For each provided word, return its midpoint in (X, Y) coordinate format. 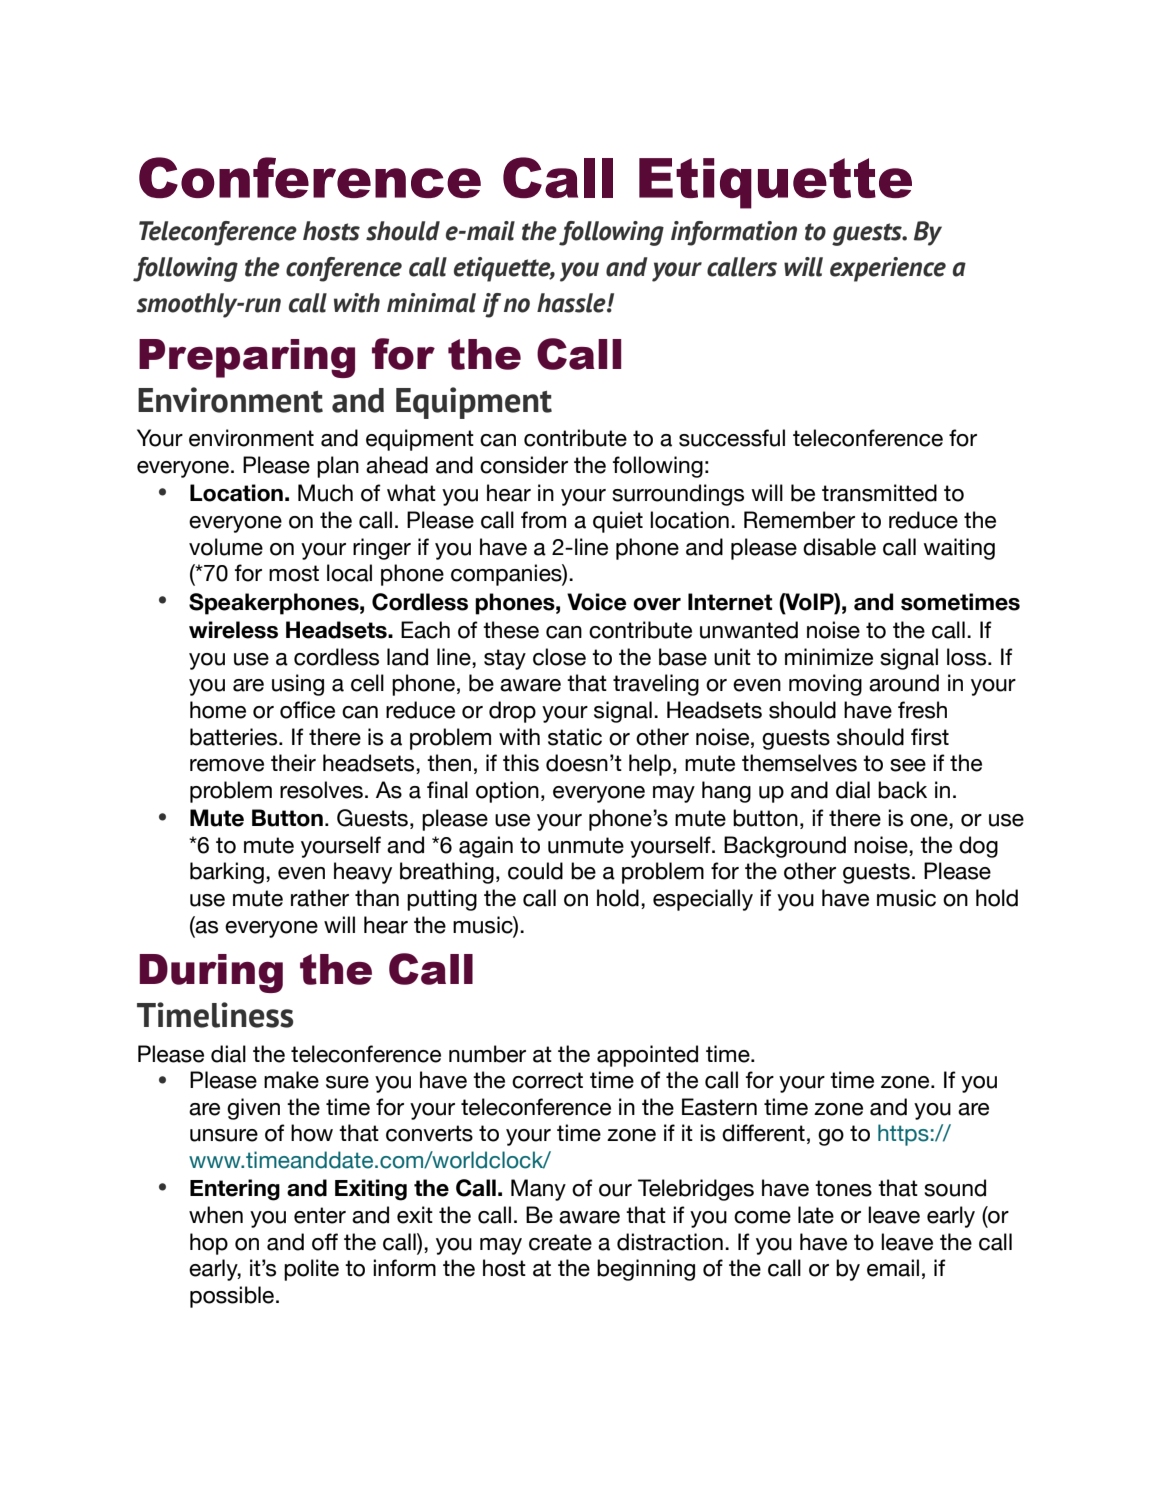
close (559, 657)
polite (311, 1270)
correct (547, 1080)
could (535, 871)
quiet (618, 522)
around (904, 683)
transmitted (879, 493)
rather (320, 898)
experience (888, 269)
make (291, 1080)
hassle (572, 303)
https (903, 1135)
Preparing (247, 358)
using (298, 685)
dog (978, 847)
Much (325, 493)
